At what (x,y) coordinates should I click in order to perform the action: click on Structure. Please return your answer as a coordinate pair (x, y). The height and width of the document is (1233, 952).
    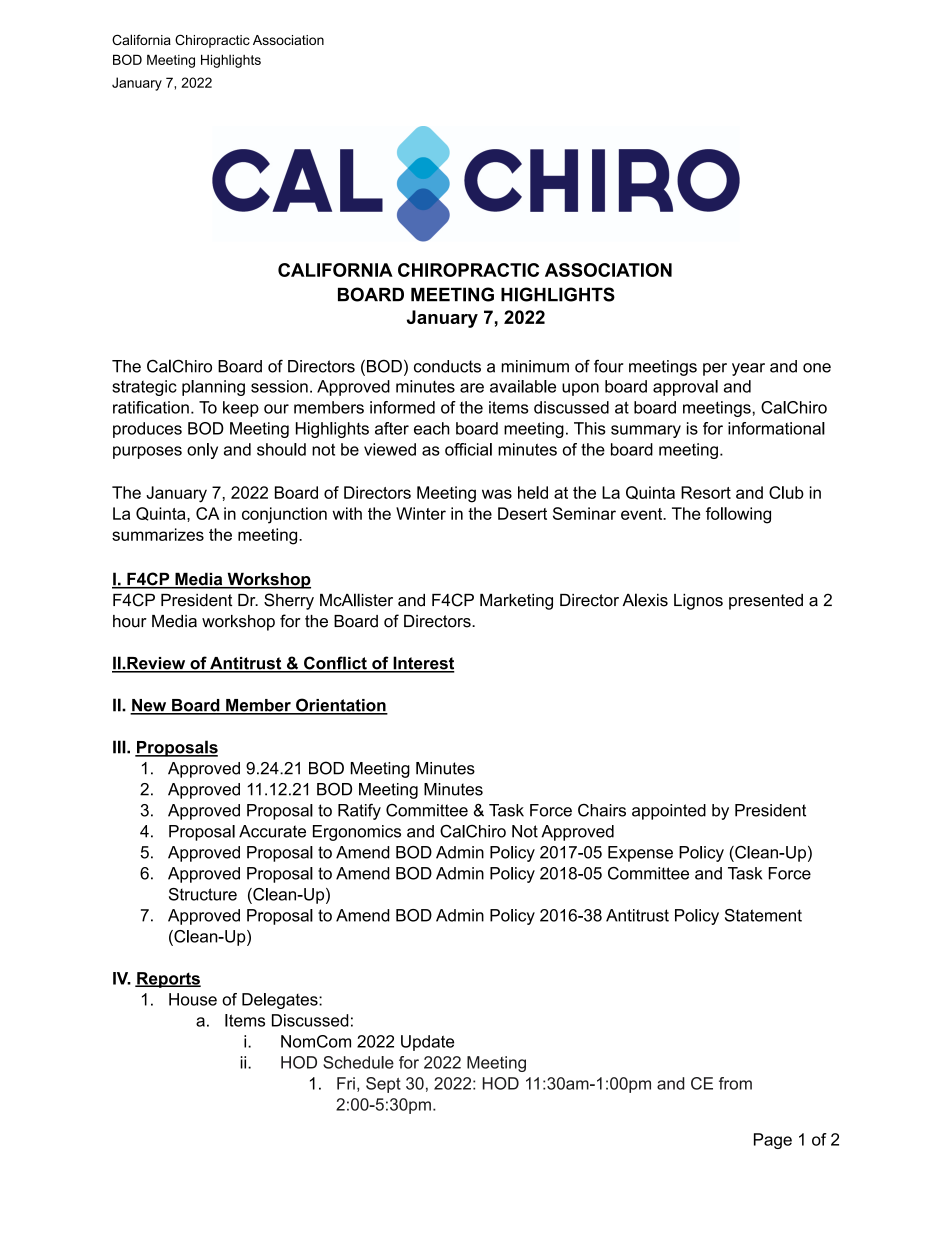
    Looking at the image, I should click on (203, 894).
